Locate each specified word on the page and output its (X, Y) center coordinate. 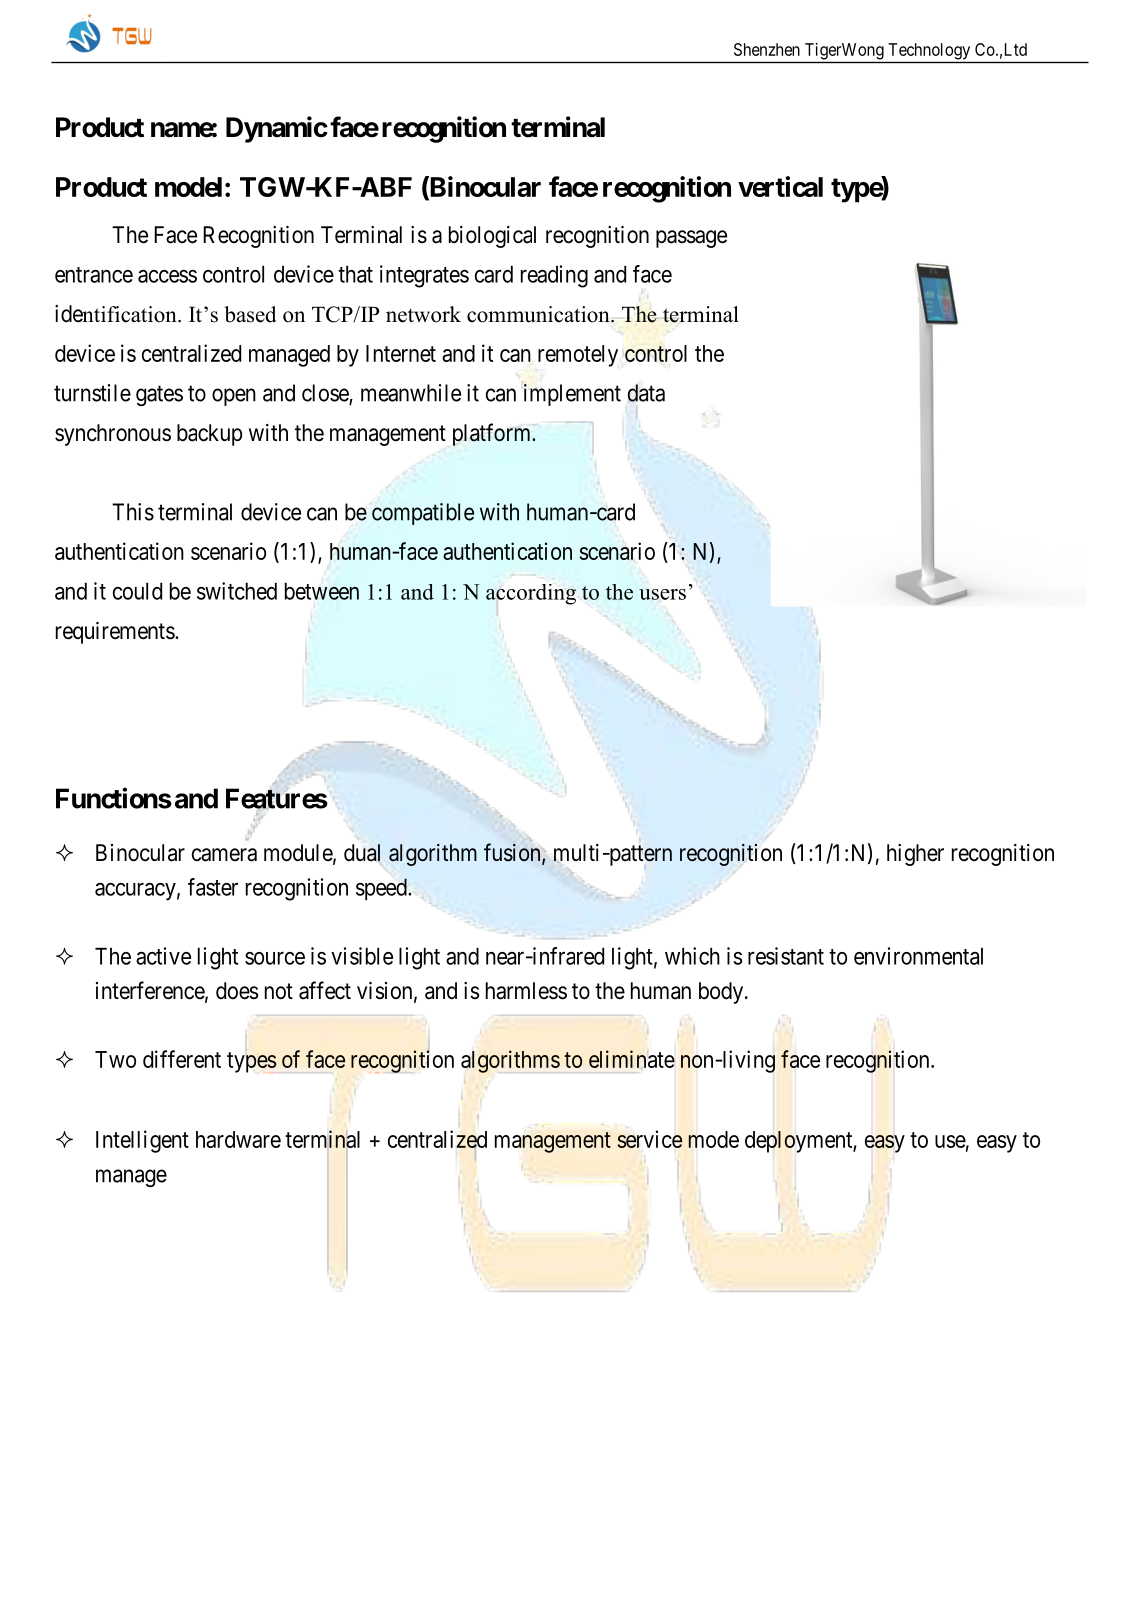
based (250, 314)
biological (492, 237)
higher (915, 855)
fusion (513, 853)
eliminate (632, 1059)
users (662, 594)
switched (237, 591)
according (531, 595)
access (167, 276)
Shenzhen (767, 49)
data (646, 393)
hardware (238, 1139)
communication (539, 314)
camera (224, 855)
